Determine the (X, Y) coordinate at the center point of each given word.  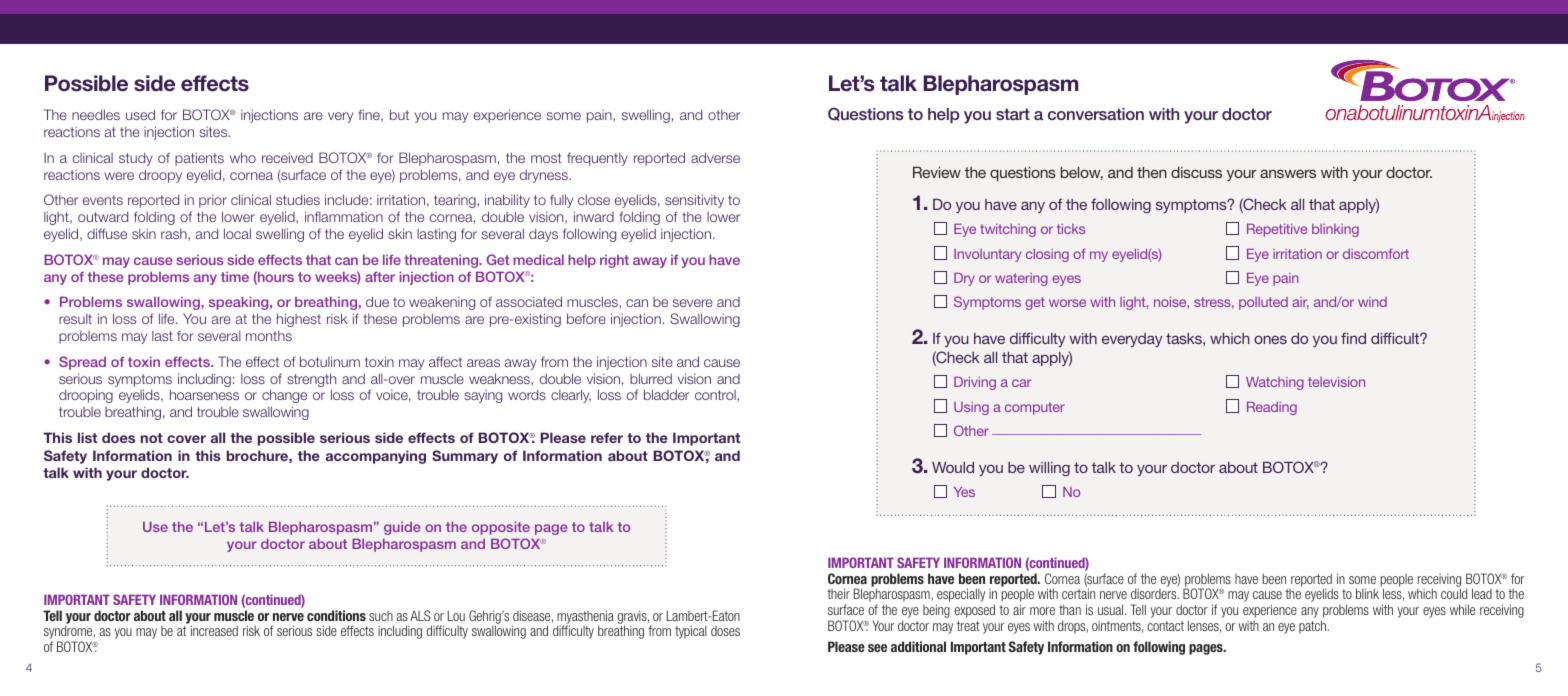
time (235, 276)
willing (1049, 469)
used (140, 114)
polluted (1263, 303)
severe (693, 303)
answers (1288, 173)
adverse (715, 157)
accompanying (376, 457)
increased (214, 630)
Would (953, 467)
